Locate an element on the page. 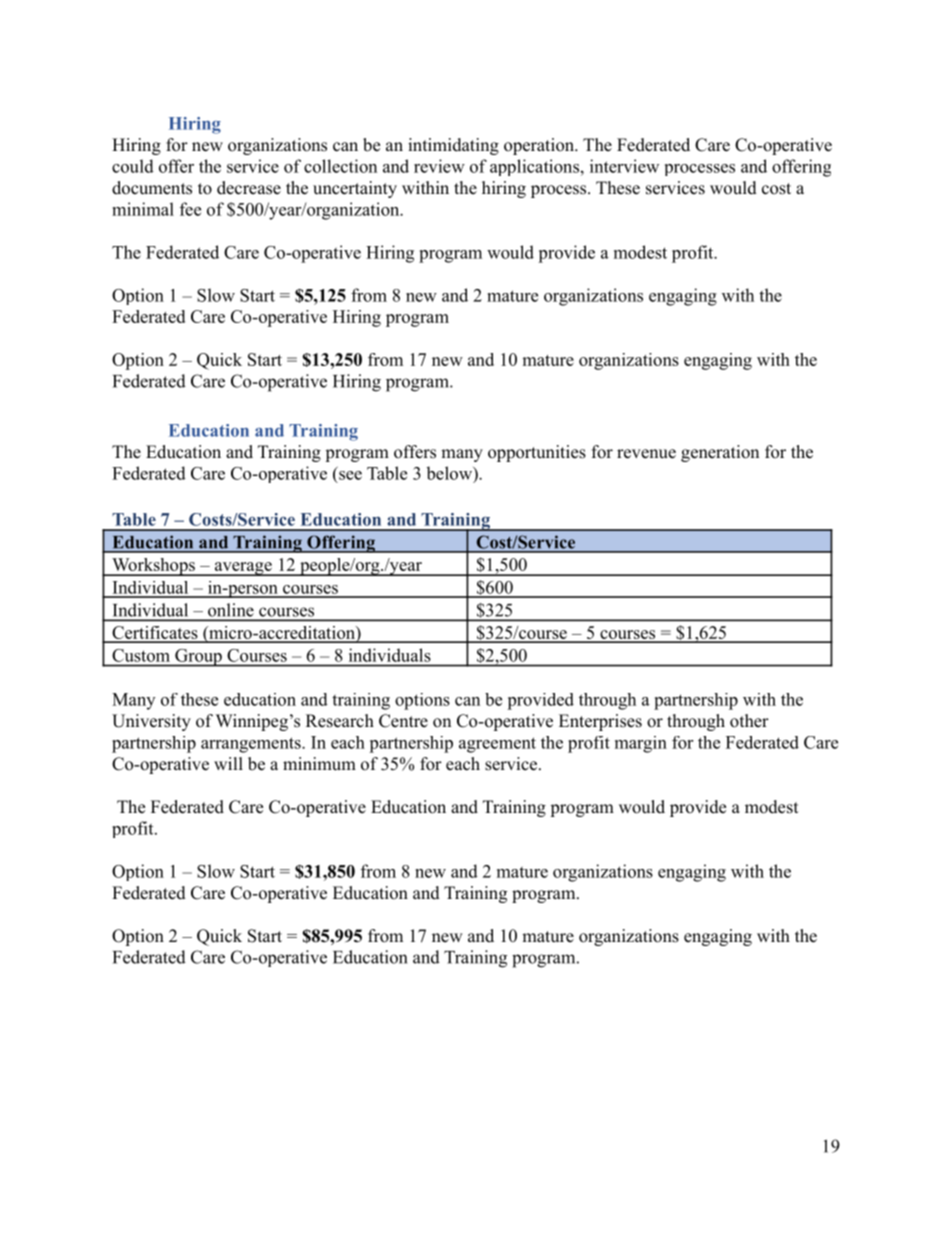 This page has width=952, height=1233. will is located at coordinates (228, 763).
